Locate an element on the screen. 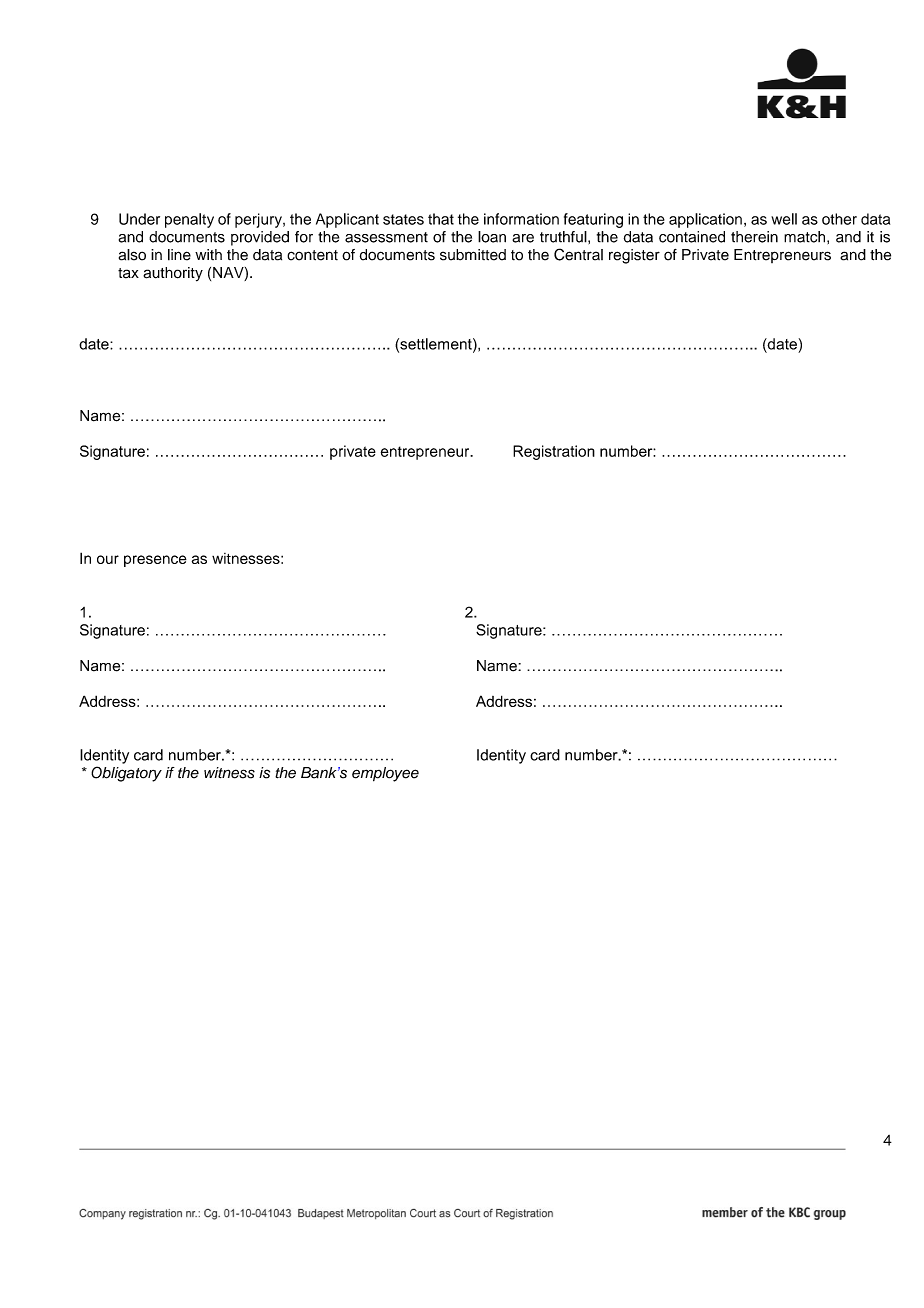 The width and height of the screenshot is (924, 1308). employee is located at coordinates (385, 774).
